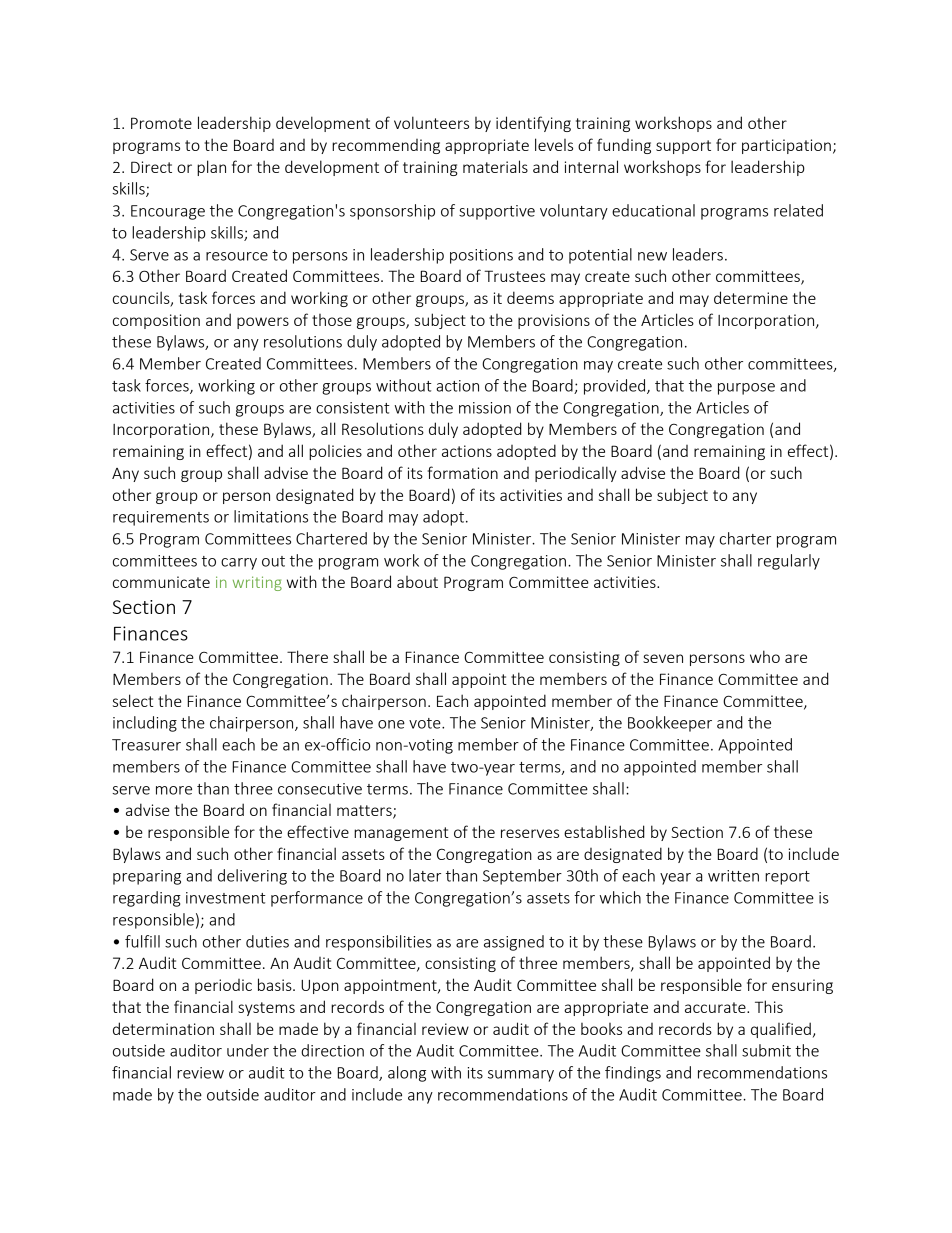 The image size is (952, 1233). What do you see at coordinates (463, 472) in the screenshot?
I see `formation` at bounding box center [463, 472].
